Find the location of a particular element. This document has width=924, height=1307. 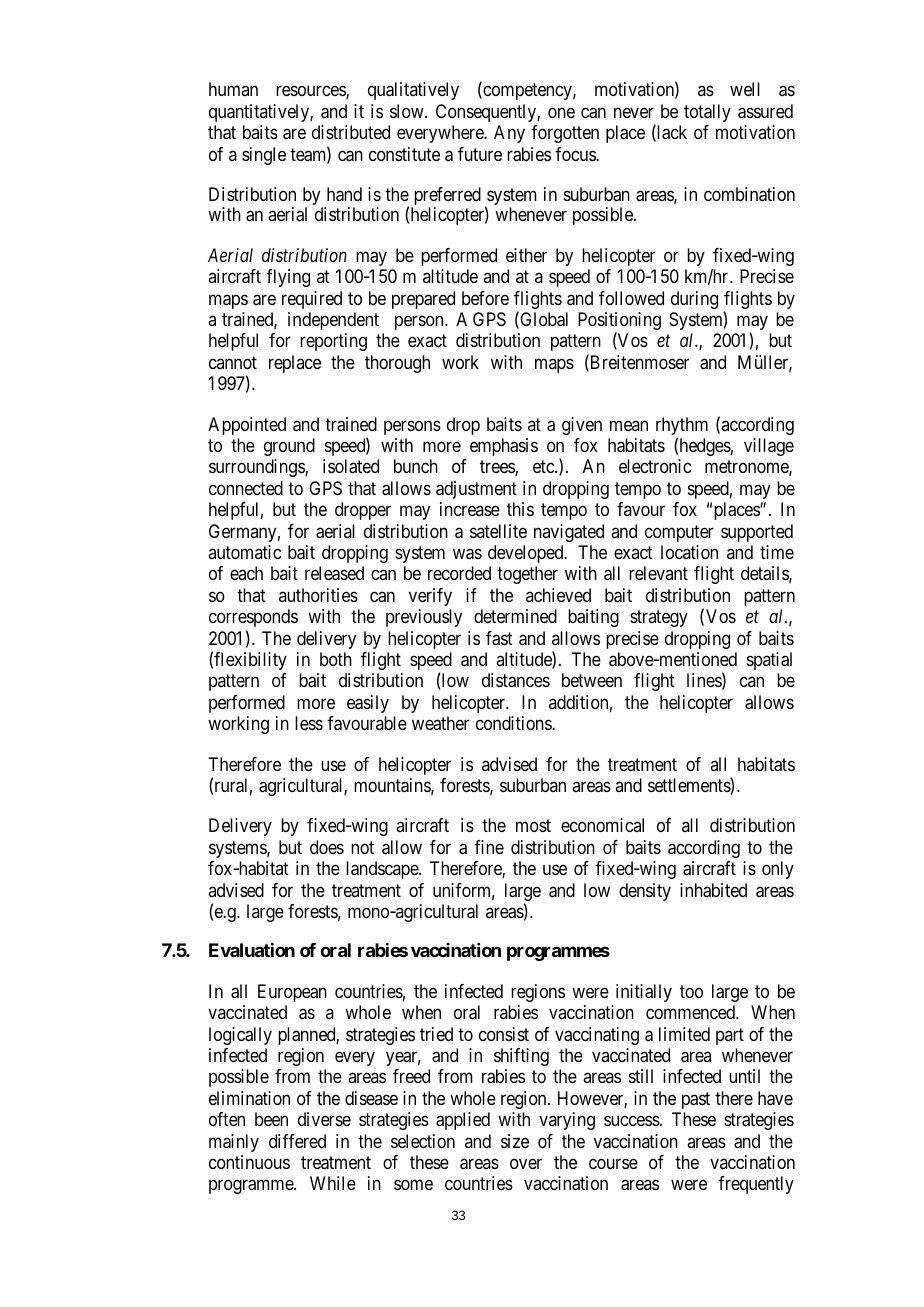

Evaluation is located at coordinates (252, 950).
